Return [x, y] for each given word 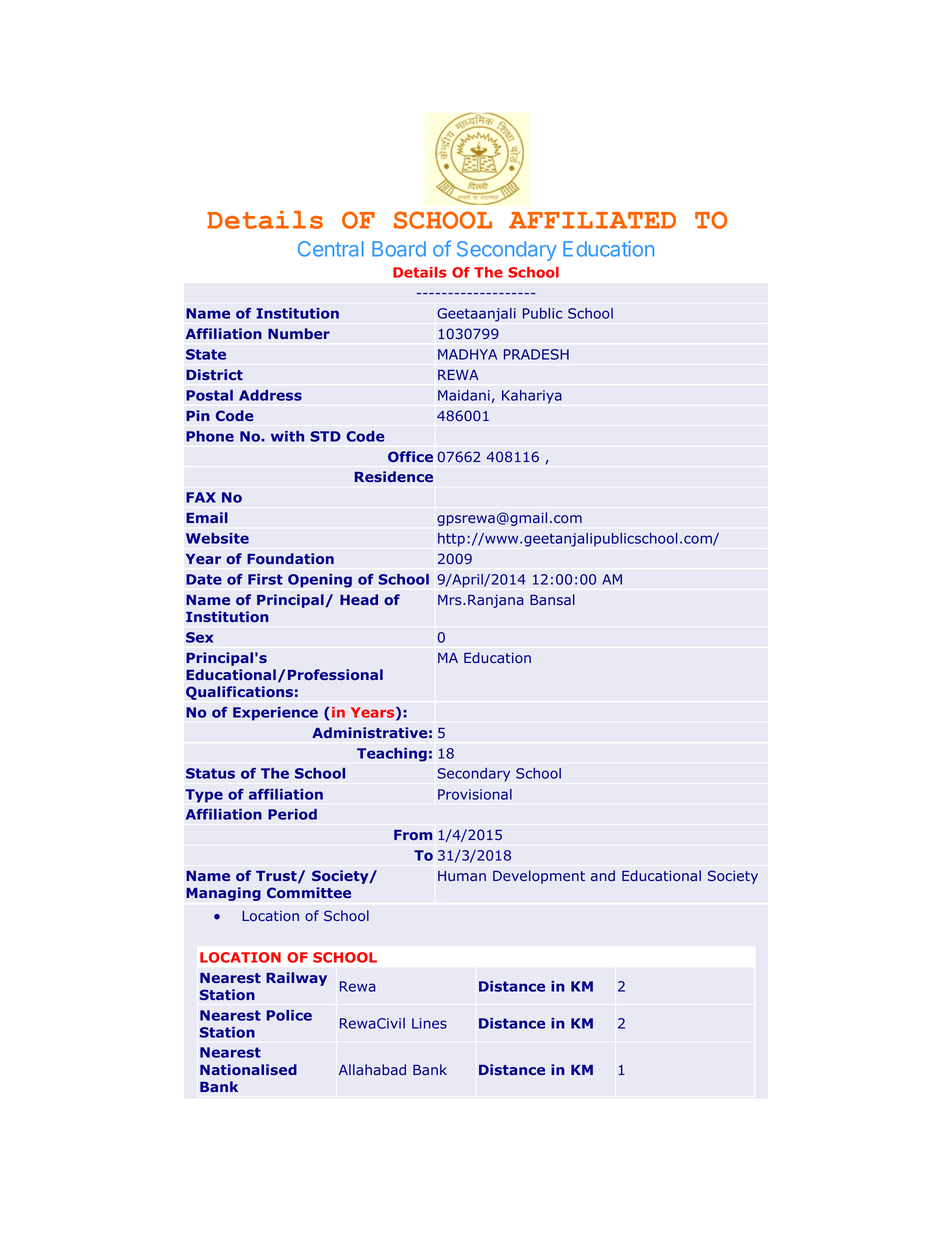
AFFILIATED [592, 220]
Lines [429, 1023]
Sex [199, 637]
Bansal [552, 599]
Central [331, 249]
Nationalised [248, 1069]
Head [359, 599]
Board [399, 249]
